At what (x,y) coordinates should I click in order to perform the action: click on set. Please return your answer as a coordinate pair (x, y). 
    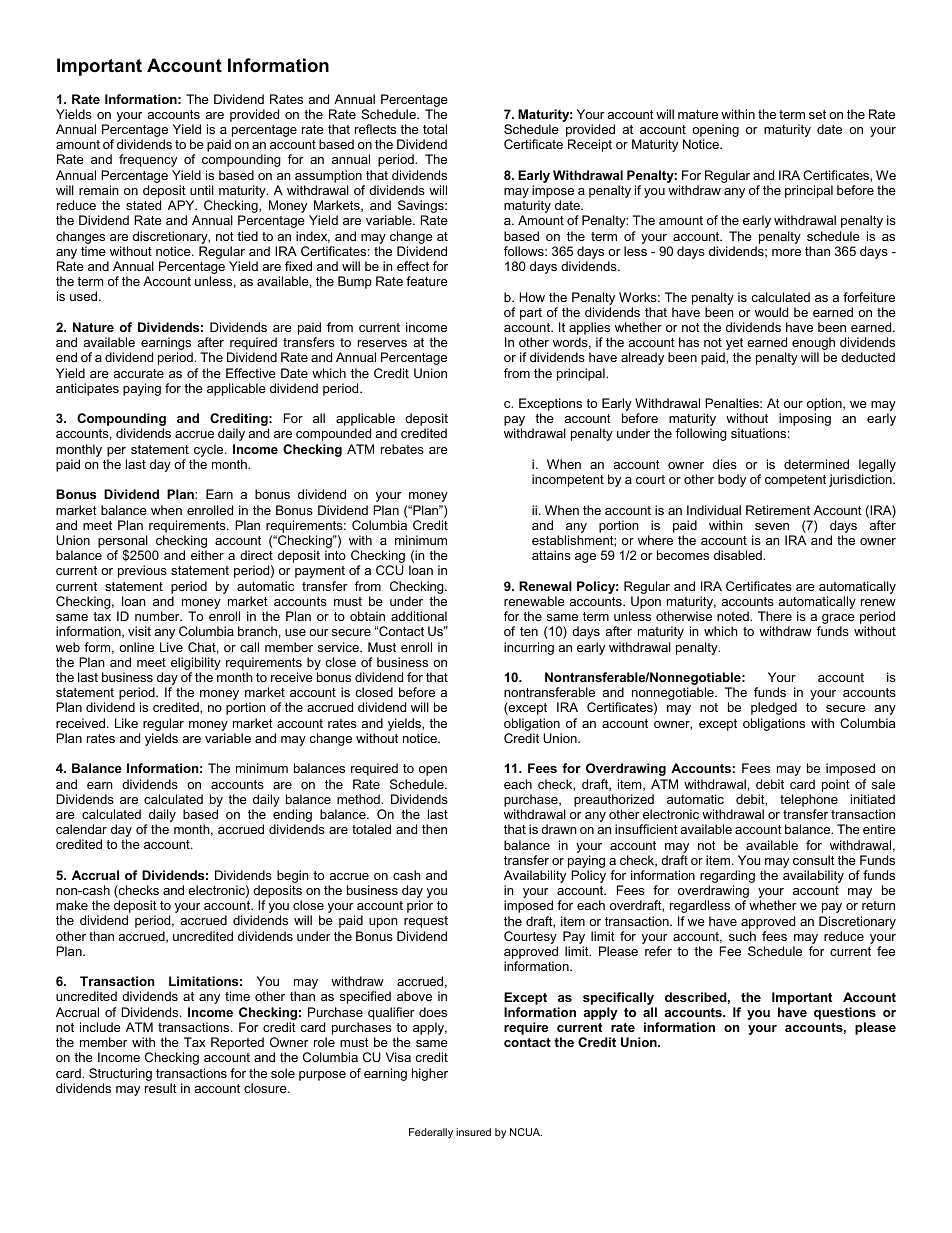
    Looking at the image, I should click on (817, 114).
